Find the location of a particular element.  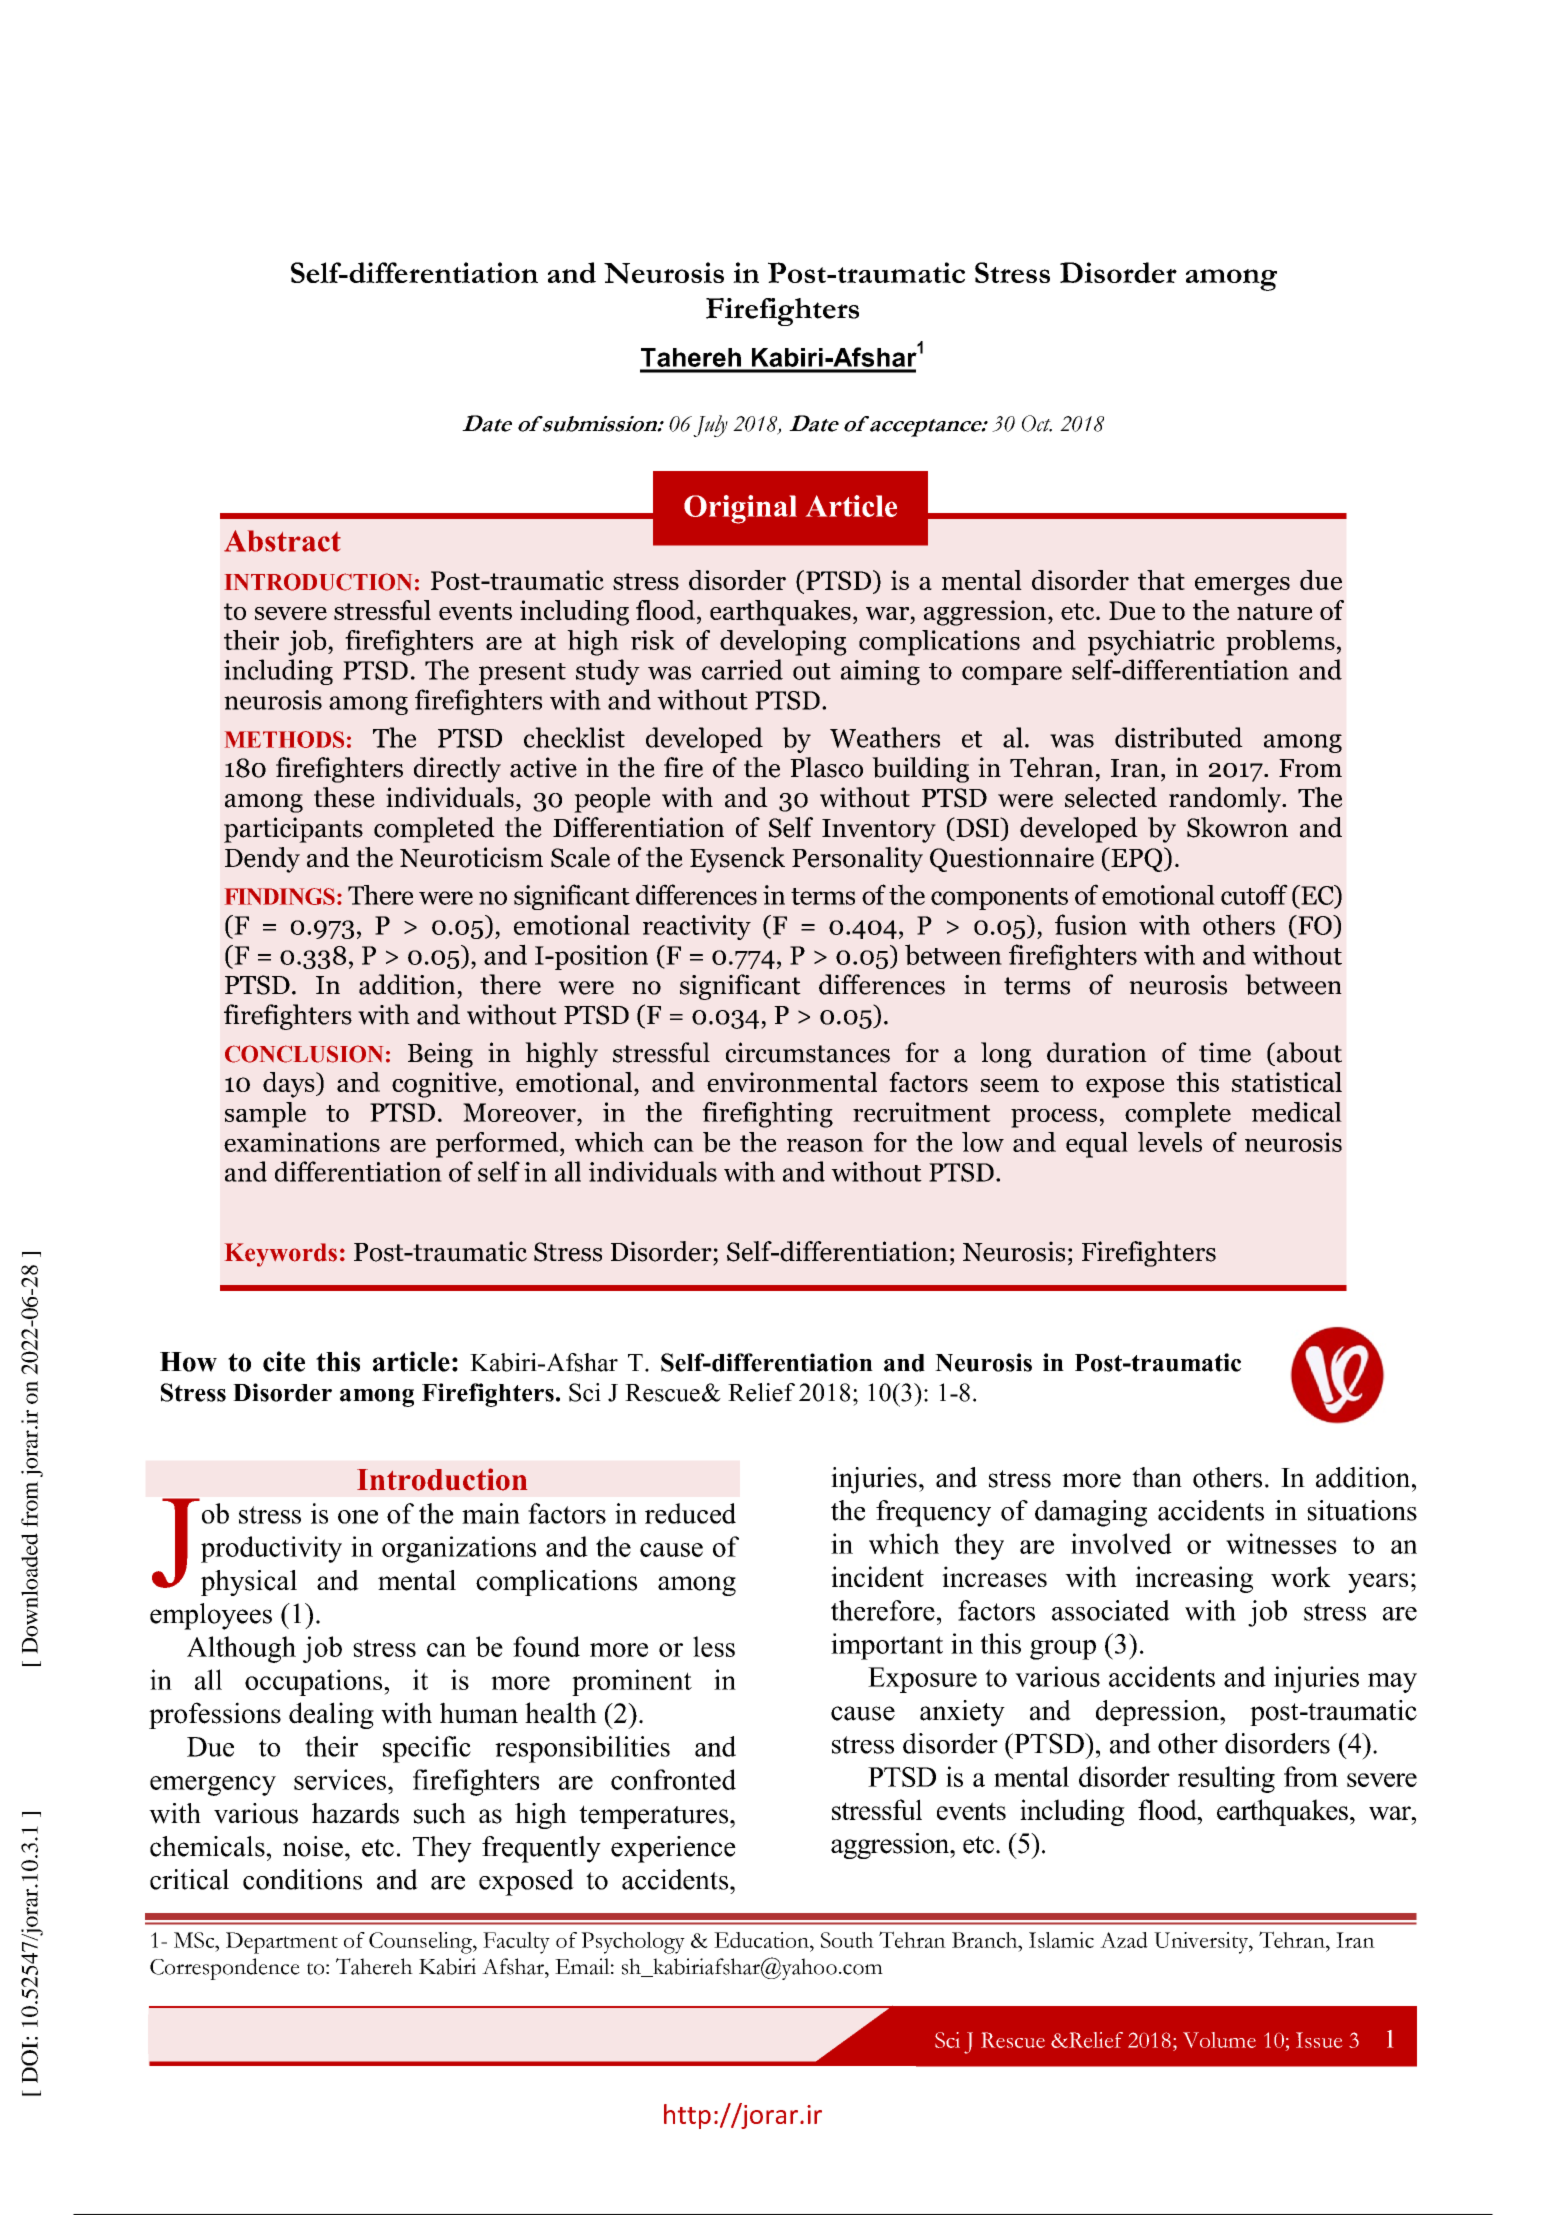

levels is located at coordinates (1170, 1142).
